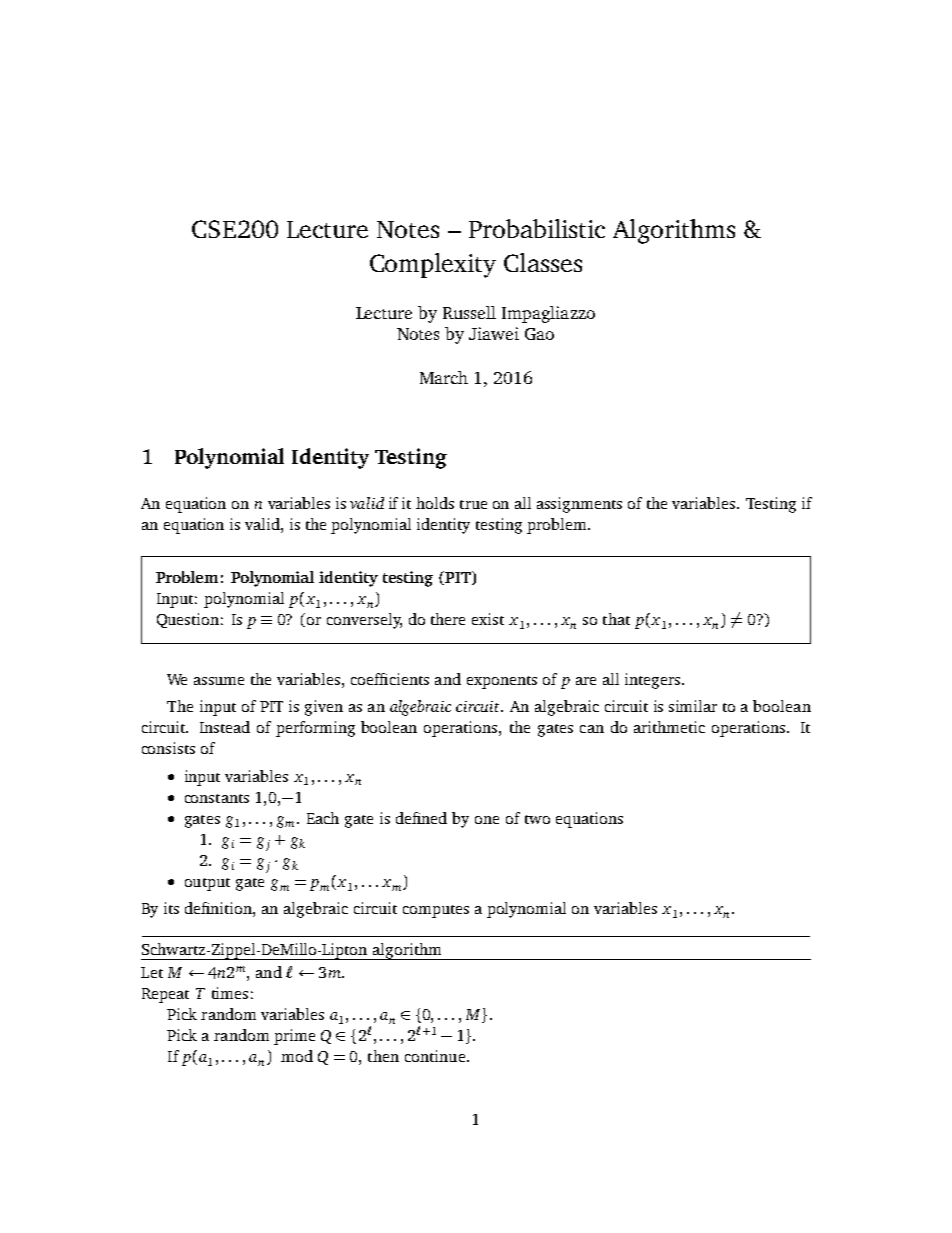 This screenshot has height=1233, width=952. I want to click on times, so click(230, 993).
